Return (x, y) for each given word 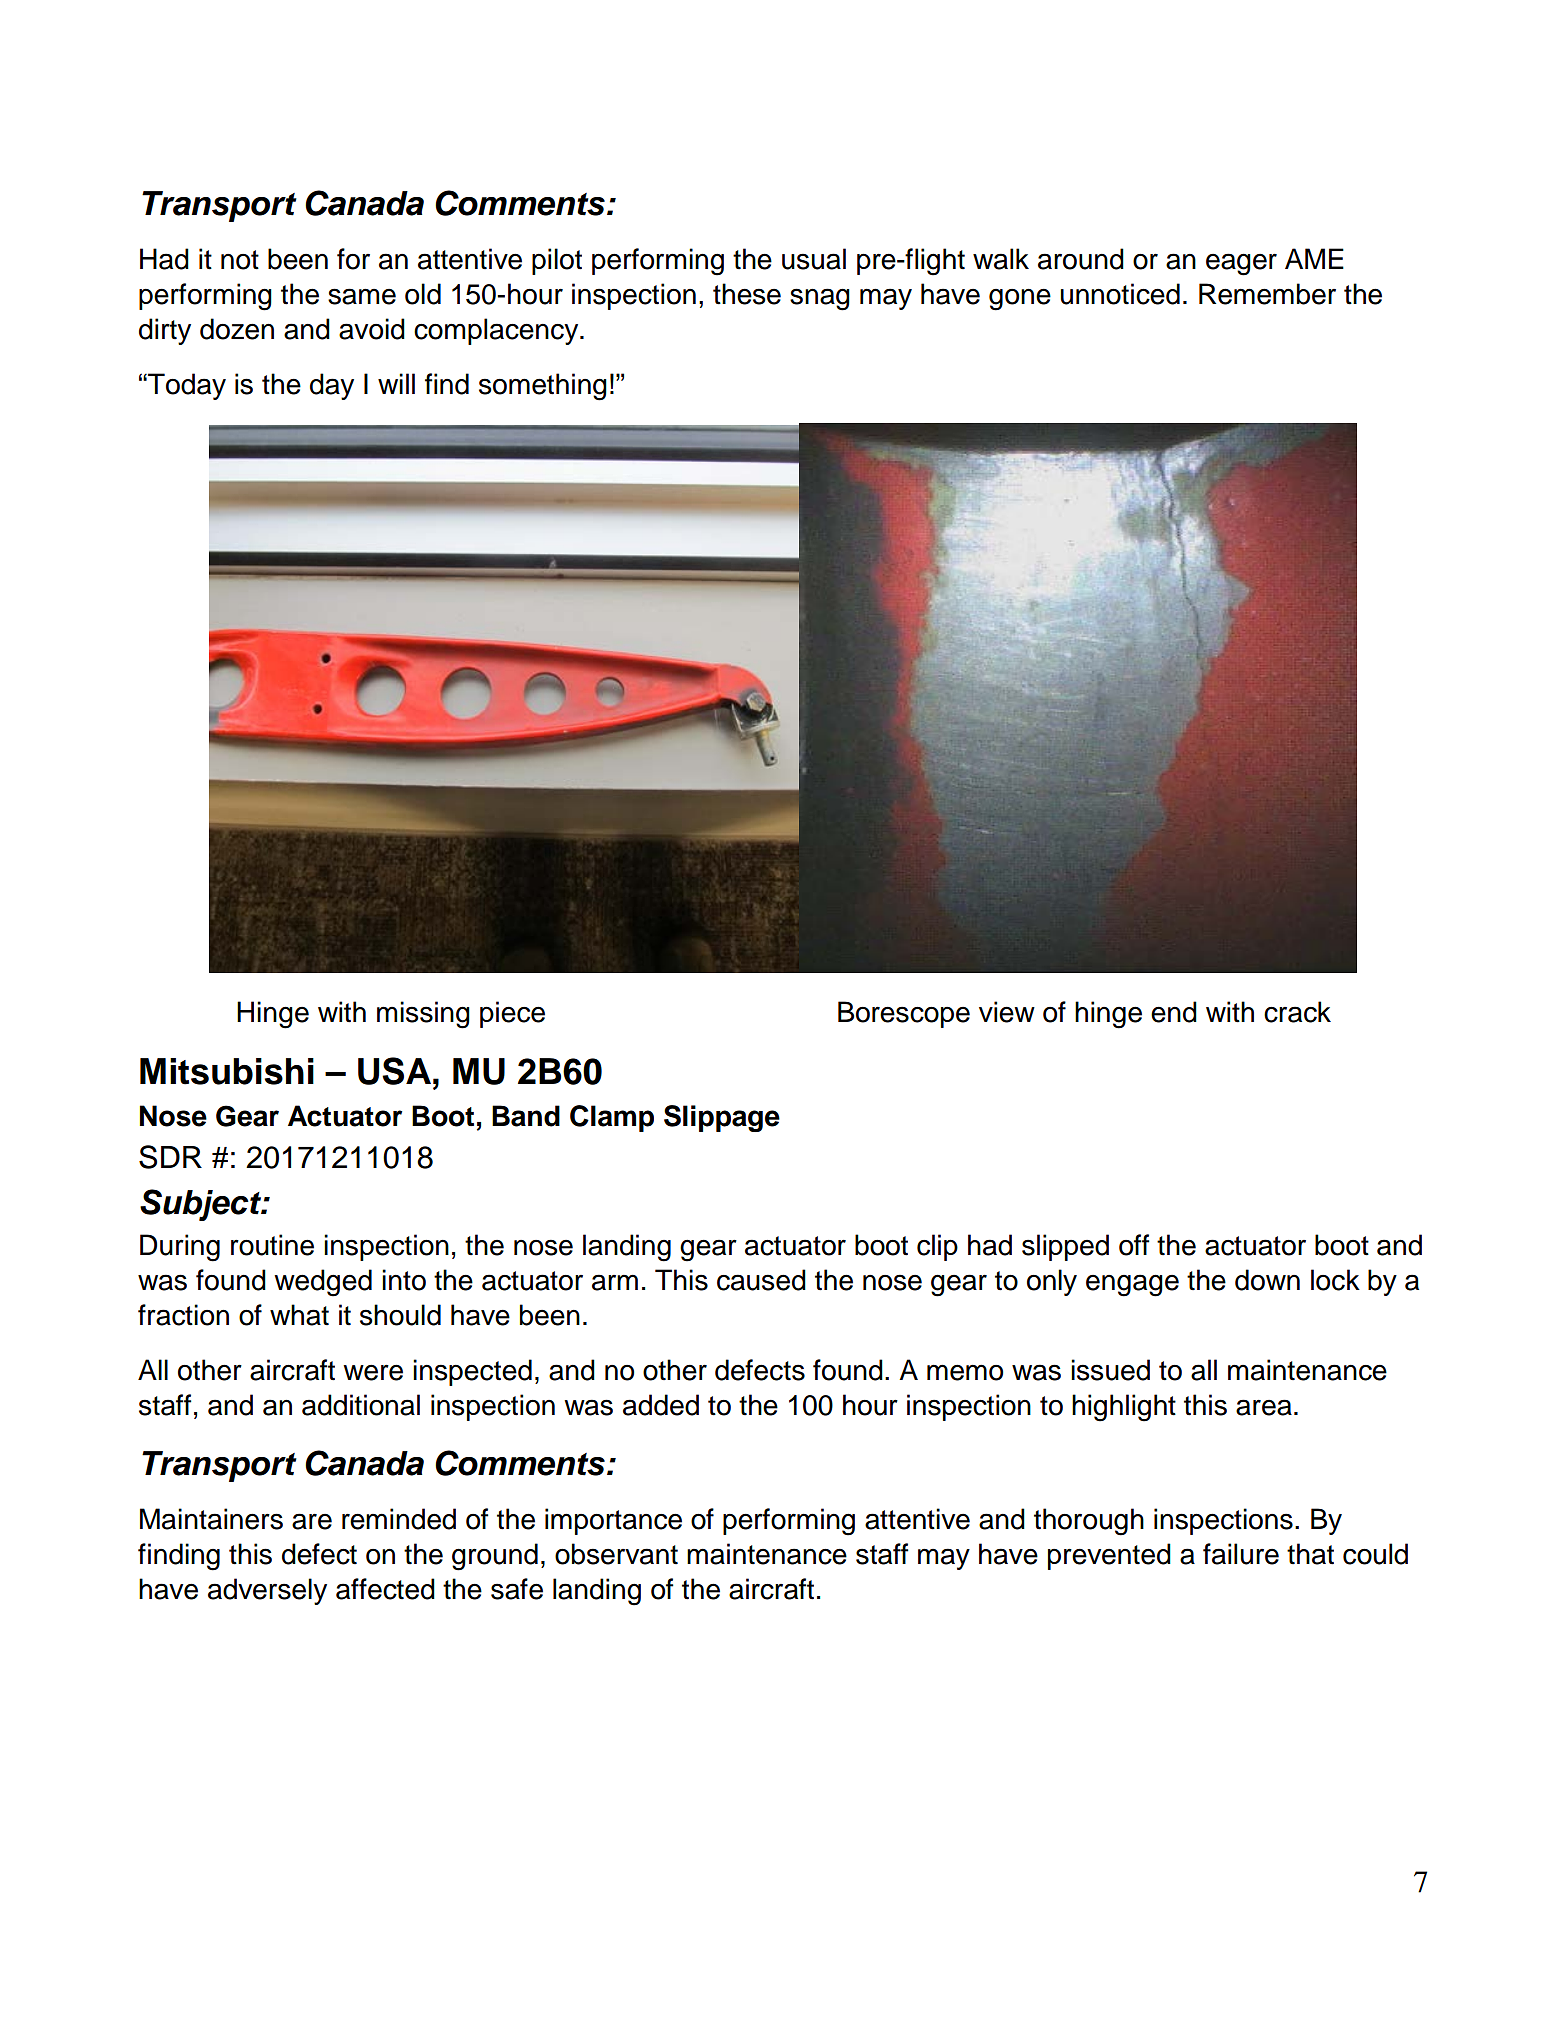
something (543, 387)
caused (761, 1280)
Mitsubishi (227, 1071)
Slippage (722, 1118)
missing (423, 1015)
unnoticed (1120, 294)
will (396, 383)
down (1267, 1280)
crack (1297, 1012)
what (299, 1315)
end (1174, 1012)
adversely (267, 1591)
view (1007, 1012)
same (362, 296)
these (747, 294)
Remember (1267, 294)
